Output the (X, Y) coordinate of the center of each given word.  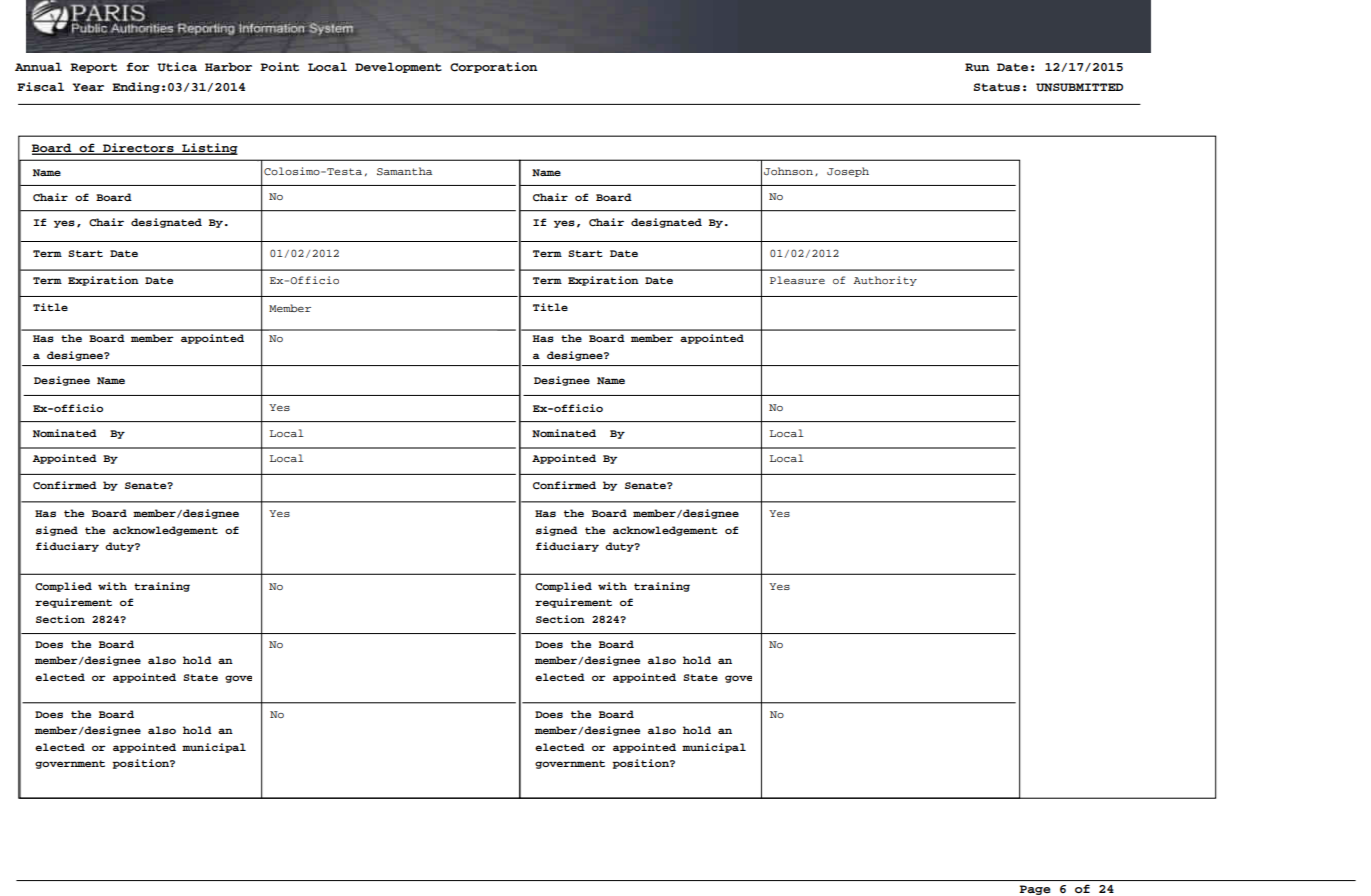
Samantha (404, 171)
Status (997, 87)
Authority (885, 281)
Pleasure (797, 280)
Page (1035, 890)
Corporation (493, 67)
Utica (177, 67)
